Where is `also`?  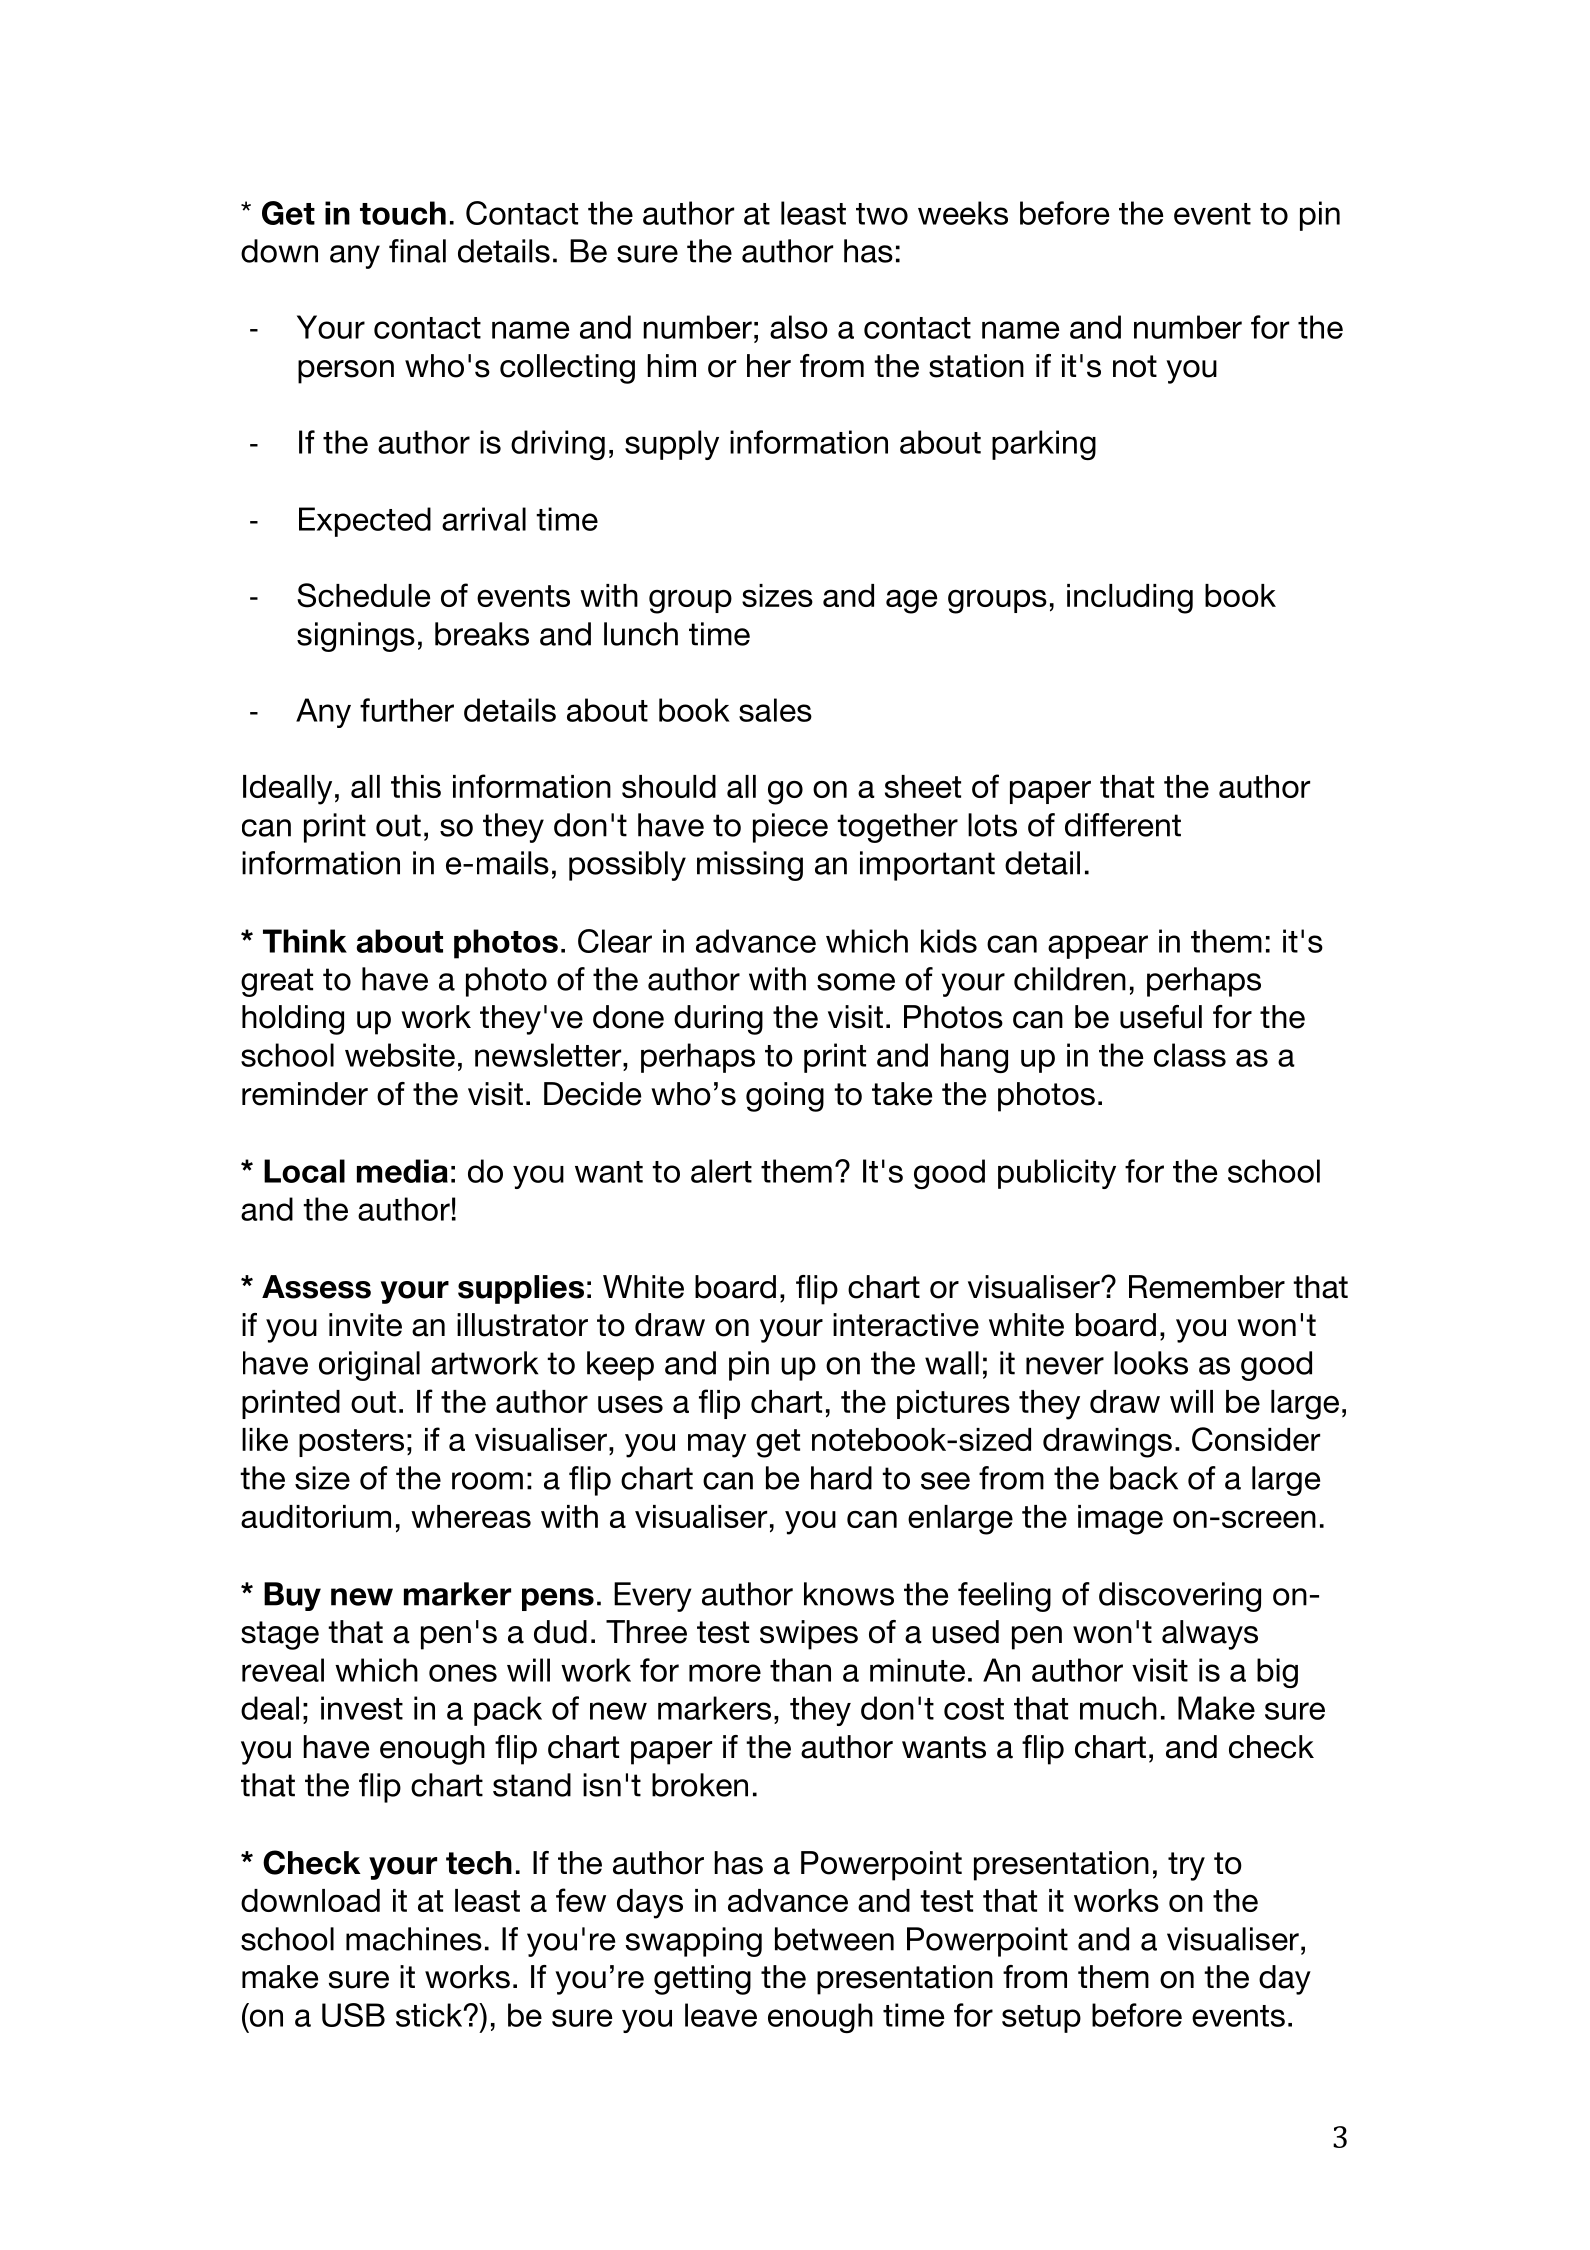 also is located at coordinates (799, 327).
